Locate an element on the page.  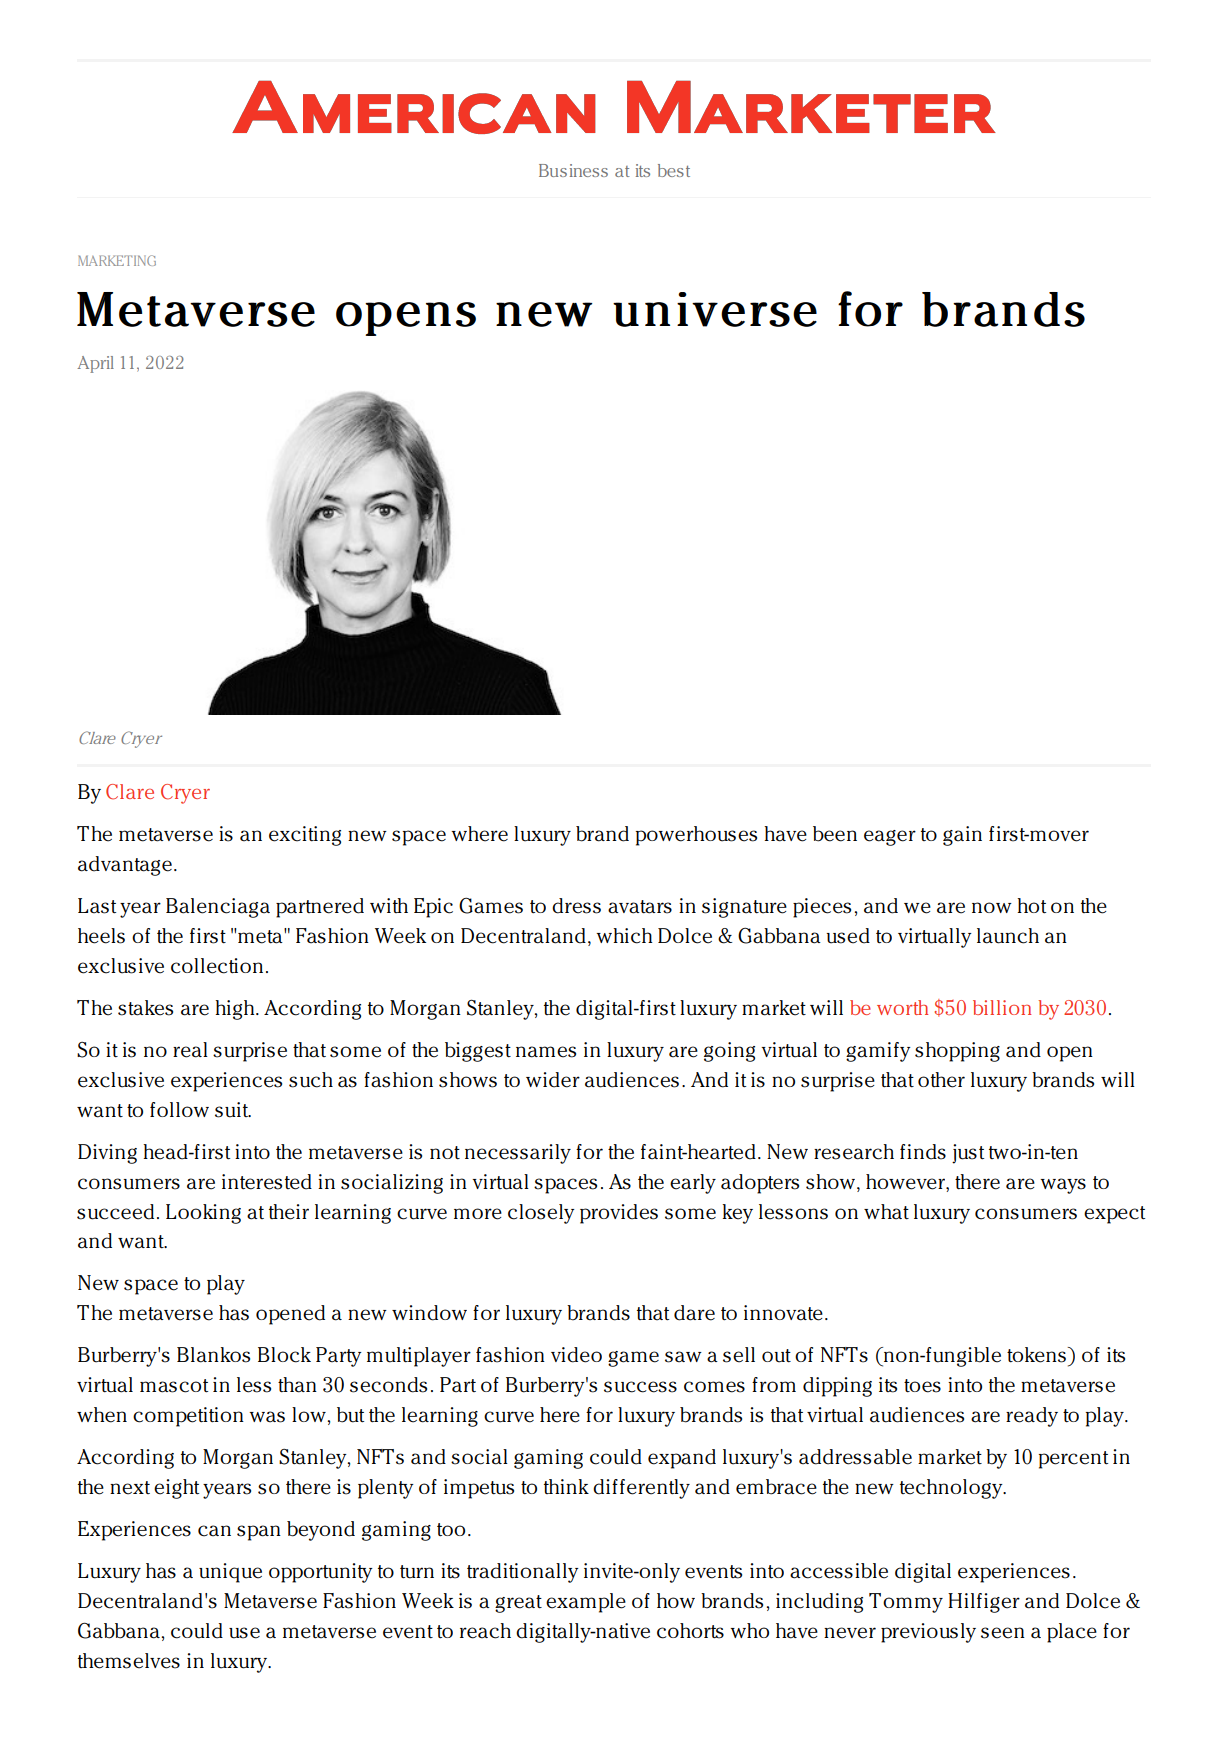
shopping is located at coordinates (957, 1052).
